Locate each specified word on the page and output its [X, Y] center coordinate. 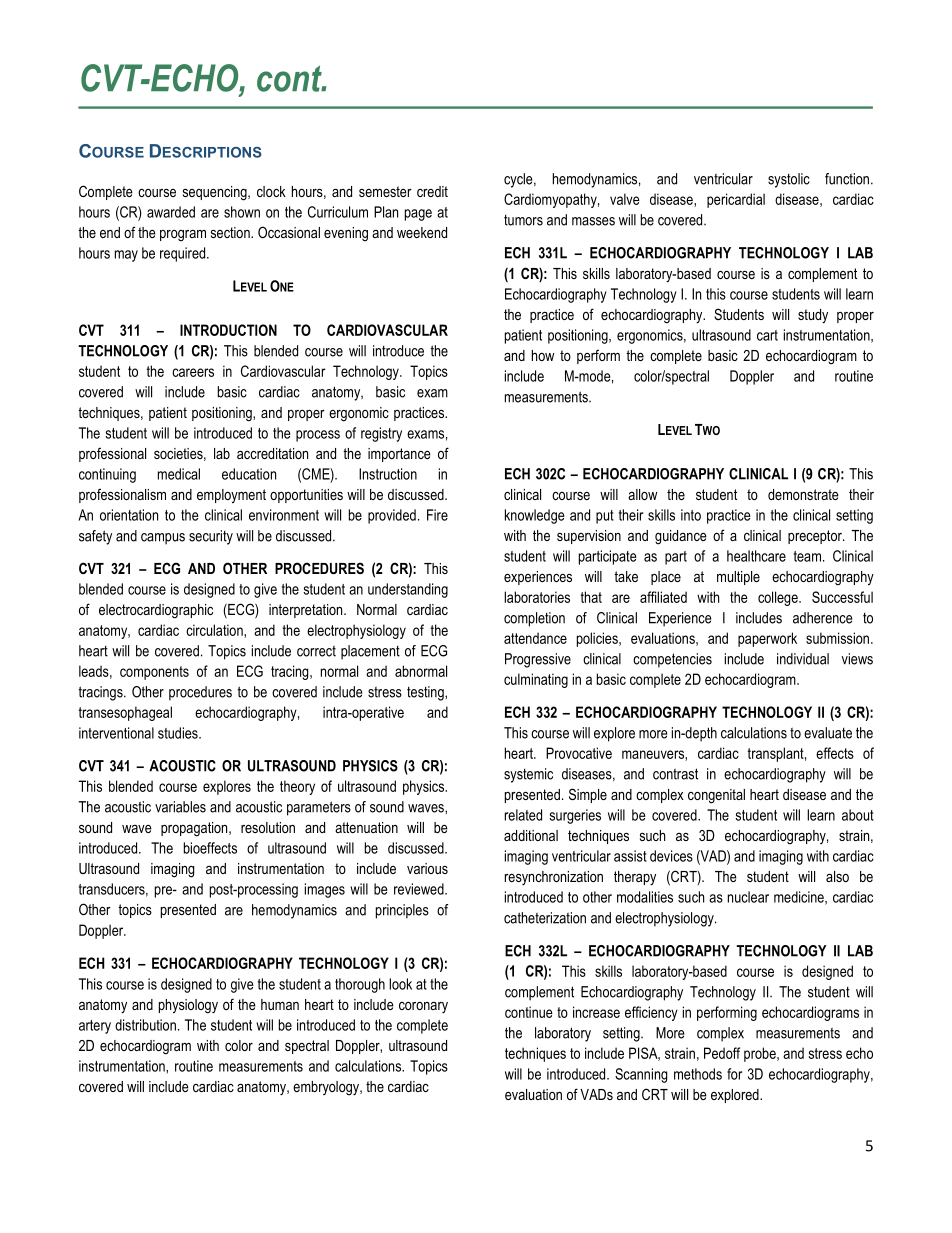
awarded [171, 212]
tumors [523, 220]
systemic [528, 775]
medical [179, 474]
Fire [437, 515]
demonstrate [803, 494]
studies [179, 733]
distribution [145, 1025]
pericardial [736, 200]
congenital [716, 796]
